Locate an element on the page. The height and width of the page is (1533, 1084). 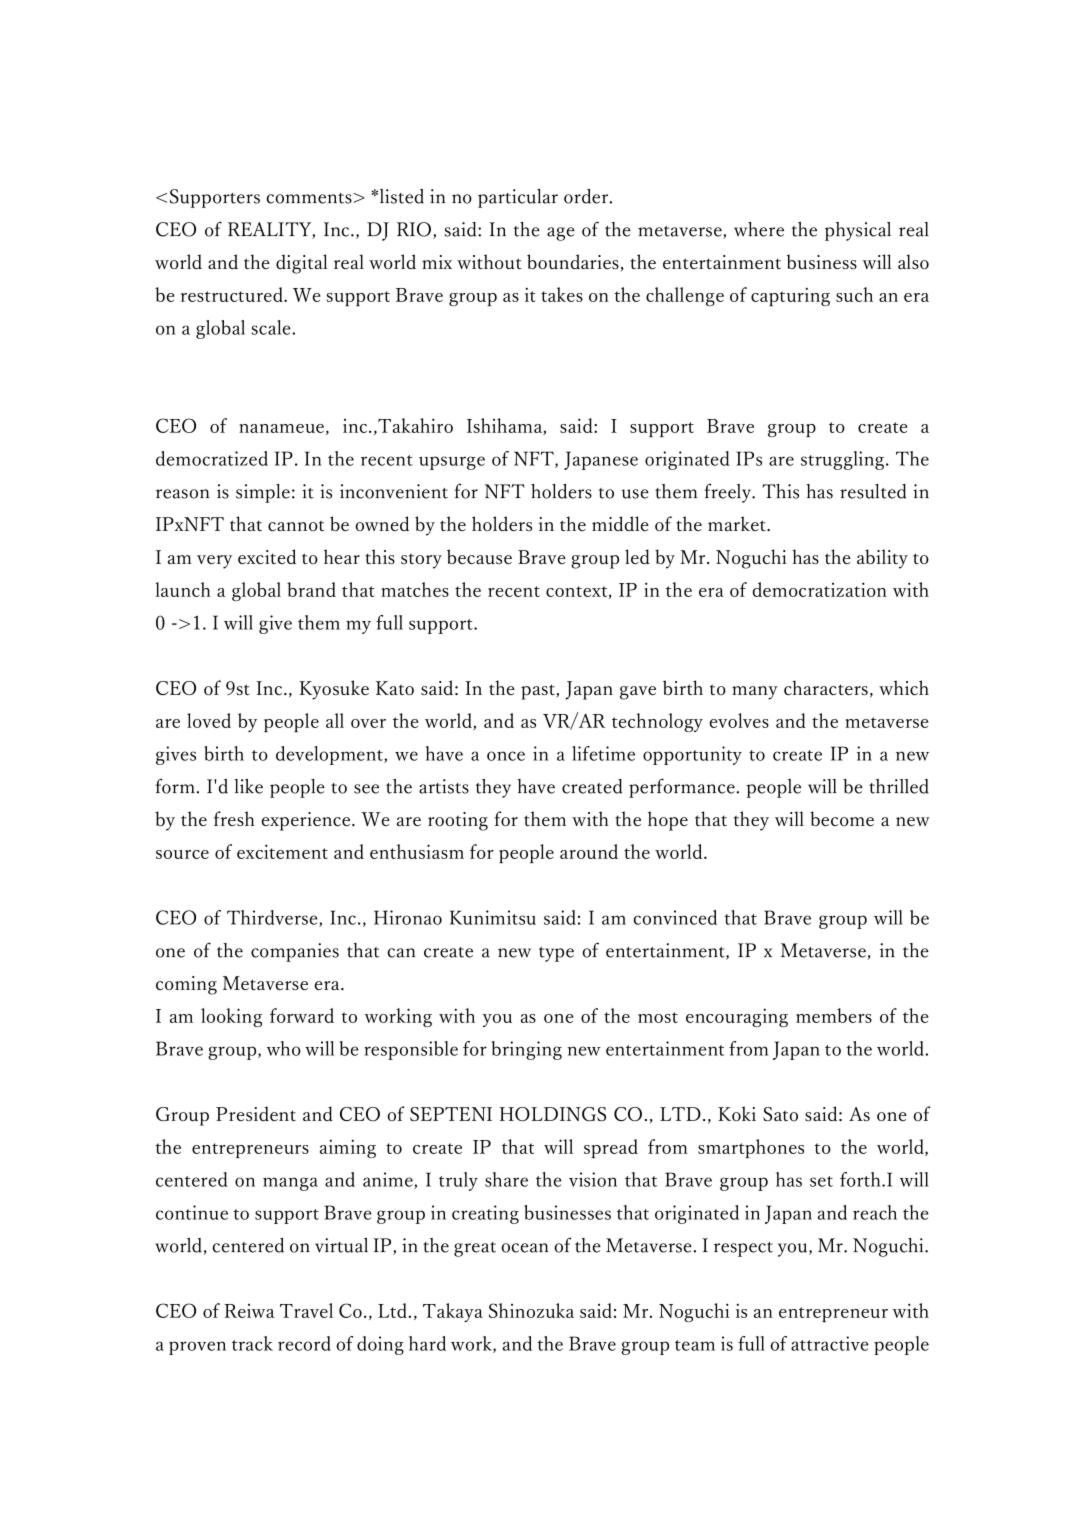
physical is located at coordinates (858, 231).
